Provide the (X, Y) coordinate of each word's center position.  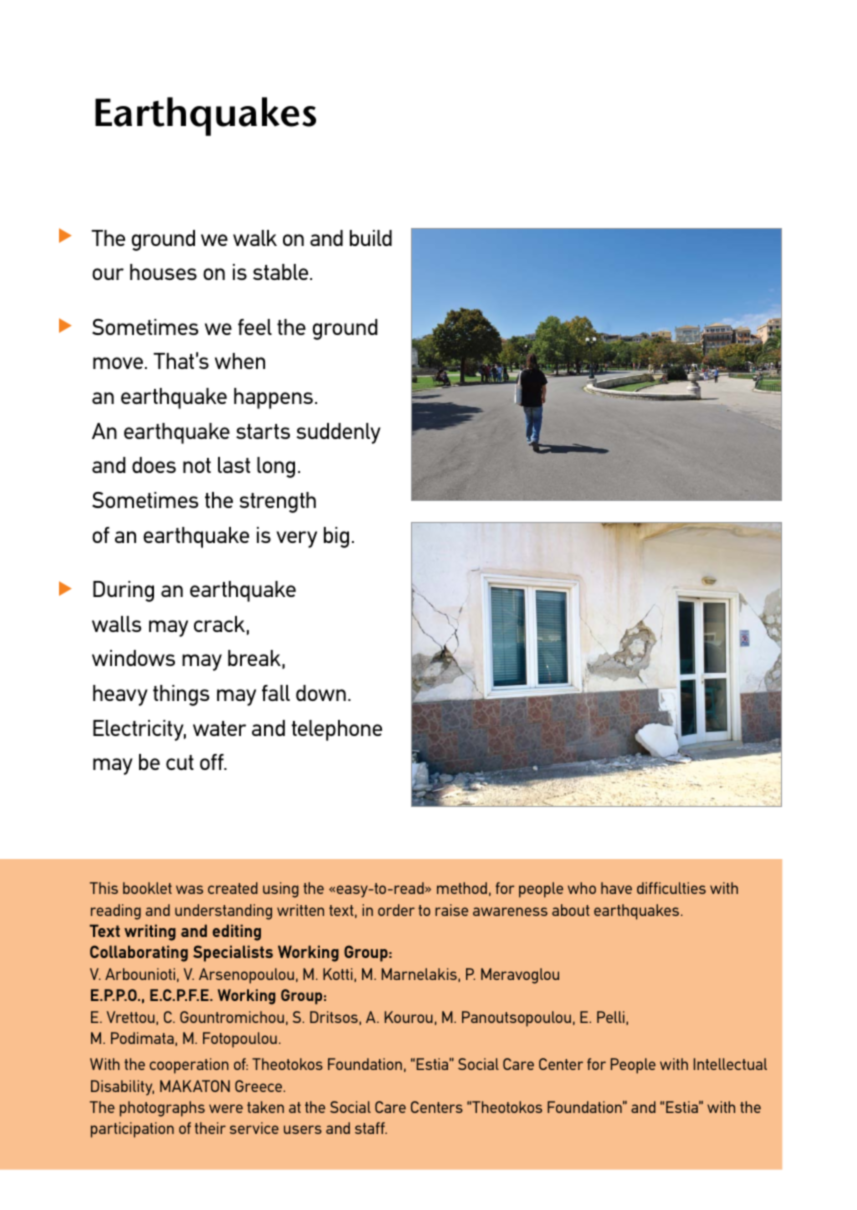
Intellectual (730, 1064)
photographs (162, 1109)
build (371, 238)
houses (163, 272)
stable (282, 272)
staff (371, 1128)
